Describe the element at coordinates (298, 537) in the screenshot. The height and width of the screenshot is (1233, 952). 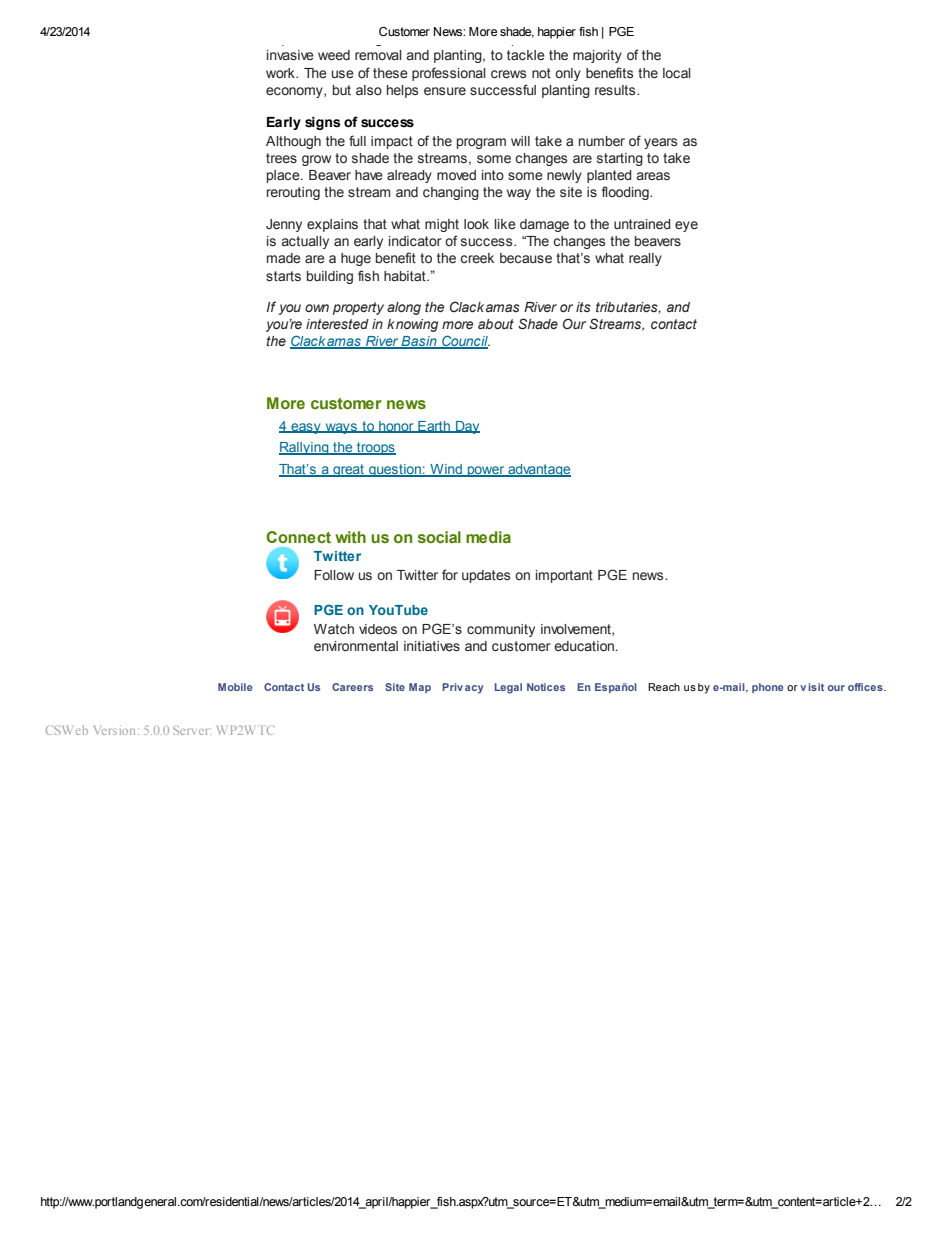
I see `Connect` at that location.
